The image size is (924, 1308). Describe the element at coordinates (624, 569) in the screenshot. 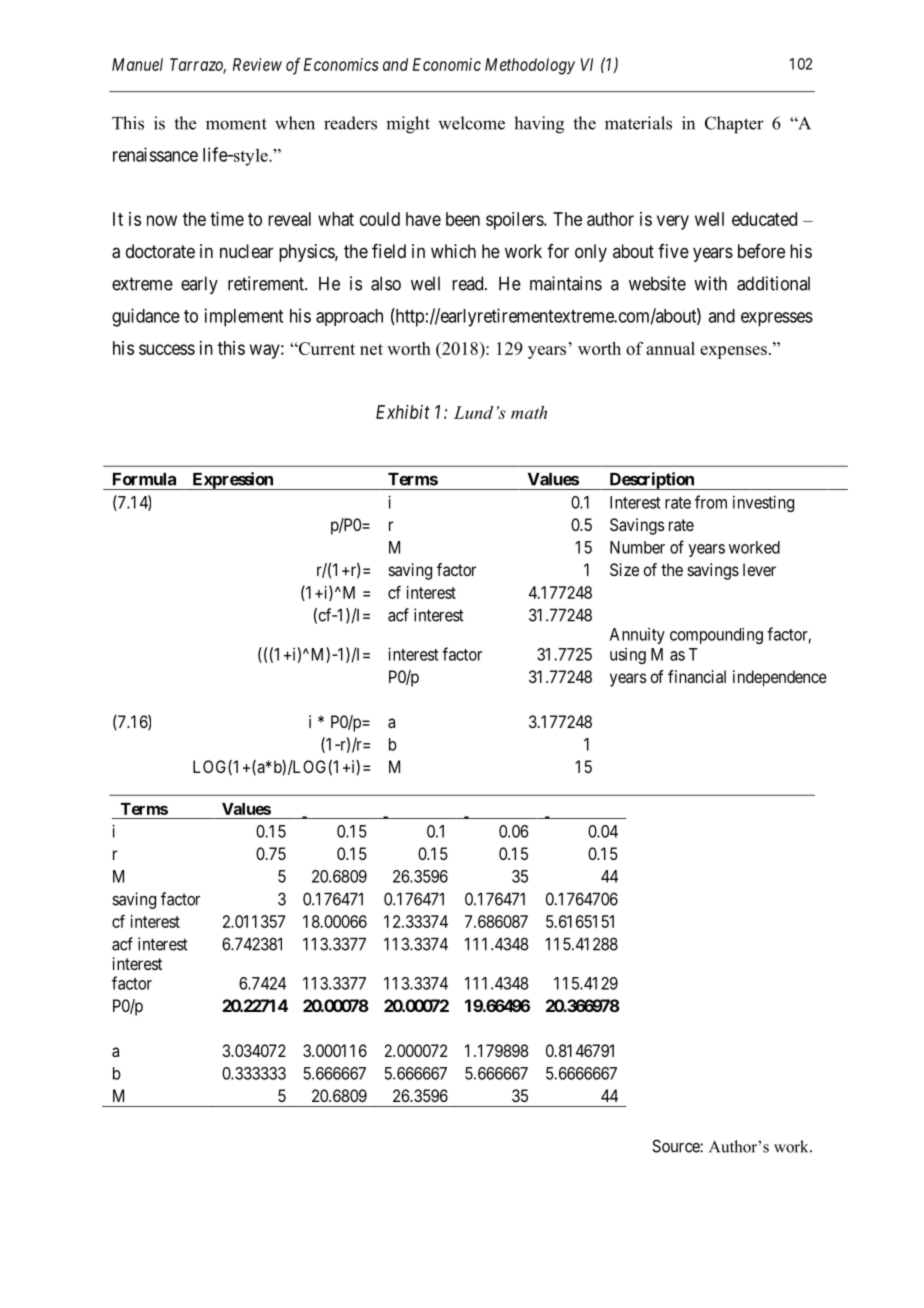

I see `Size` at that location.
